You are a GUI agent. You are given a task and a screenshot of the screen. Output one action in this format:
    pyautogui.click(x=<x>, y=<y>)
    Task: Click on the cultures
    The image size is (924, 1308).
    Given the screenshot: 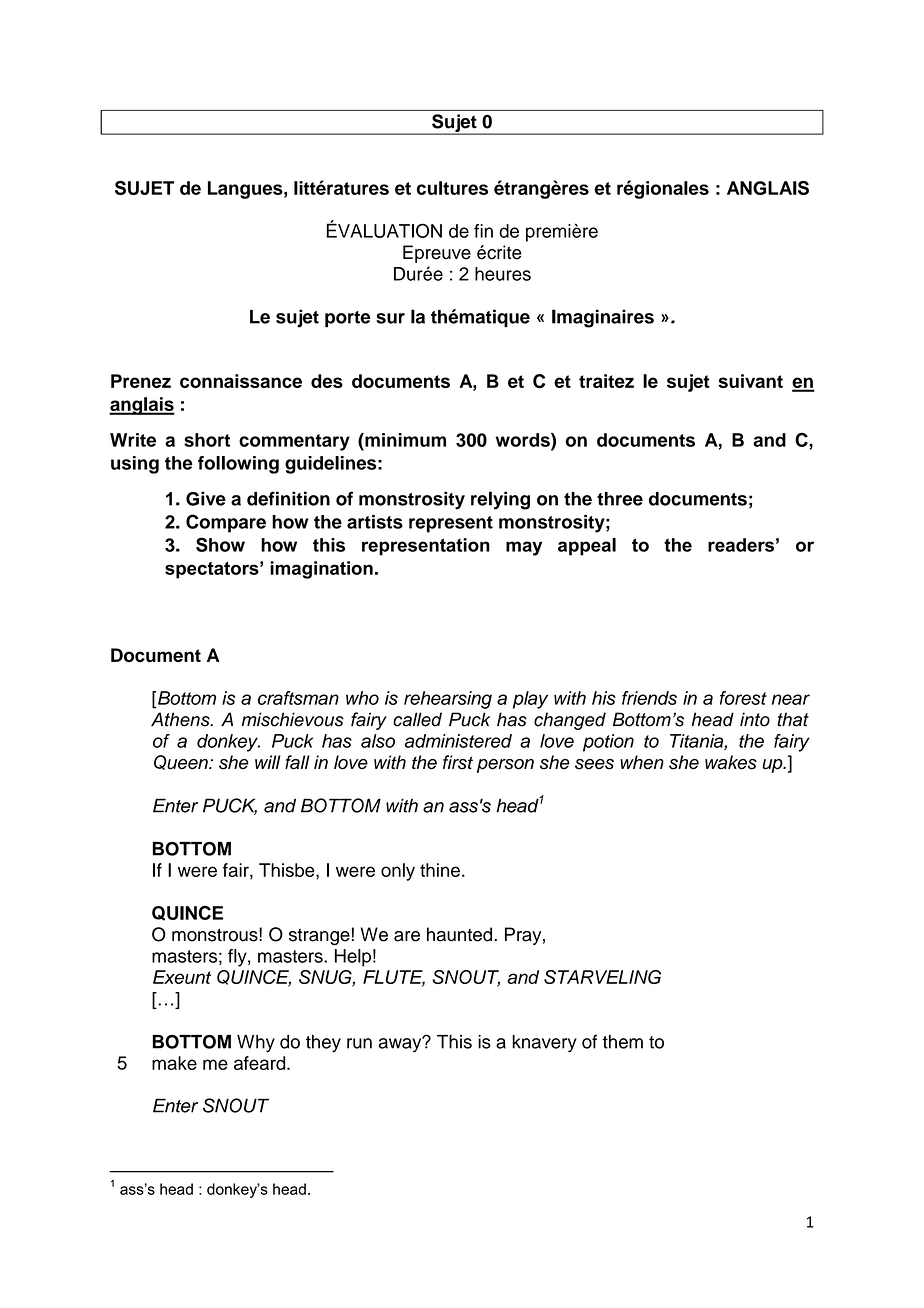 What is the action you would take?
    pyautogui.click(x=452, y=188)
